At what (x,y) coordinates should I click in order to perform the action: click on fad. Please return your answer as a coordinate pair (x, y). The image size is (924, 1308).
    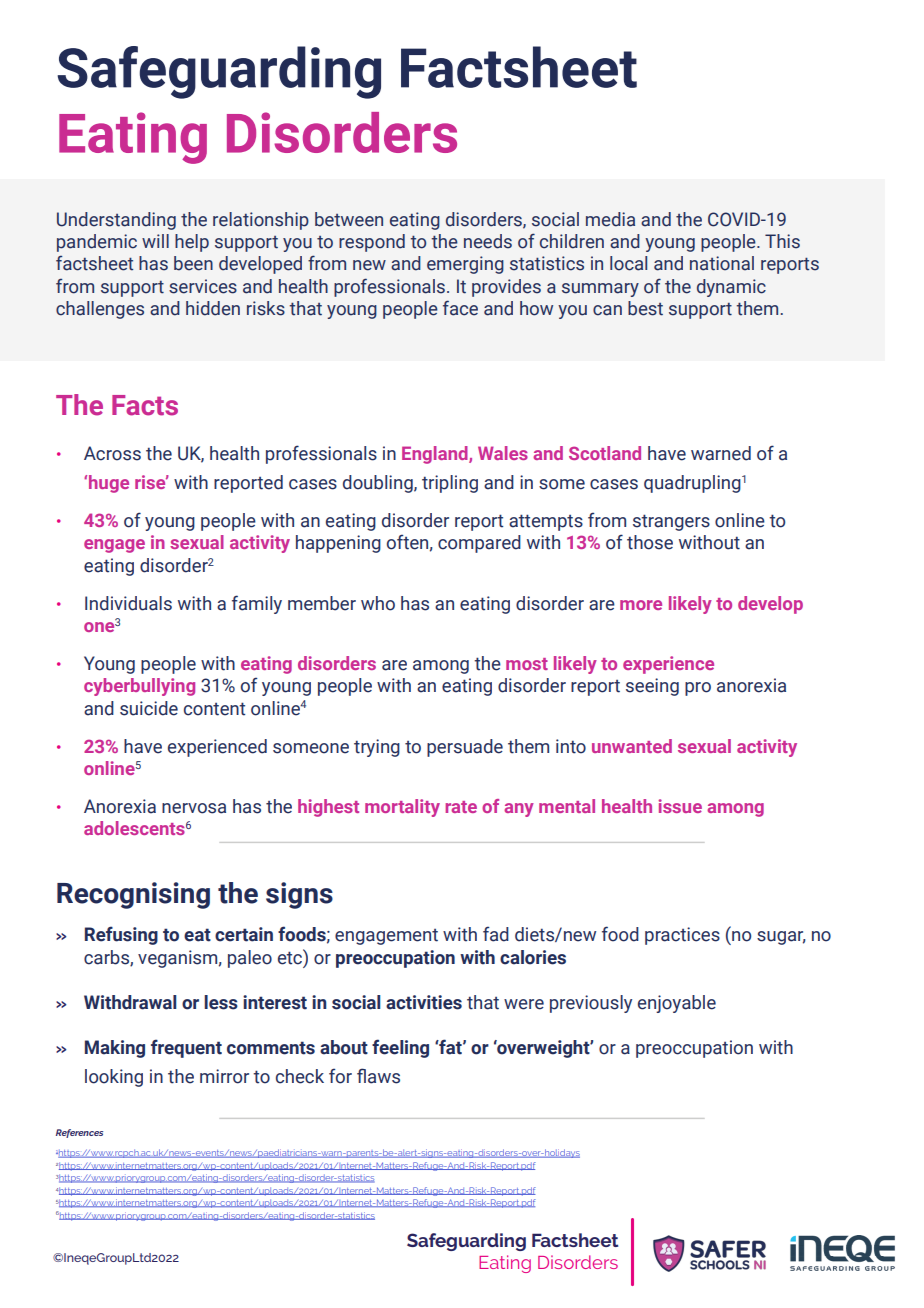
    Looking at the image, I should click on (496, 934).
